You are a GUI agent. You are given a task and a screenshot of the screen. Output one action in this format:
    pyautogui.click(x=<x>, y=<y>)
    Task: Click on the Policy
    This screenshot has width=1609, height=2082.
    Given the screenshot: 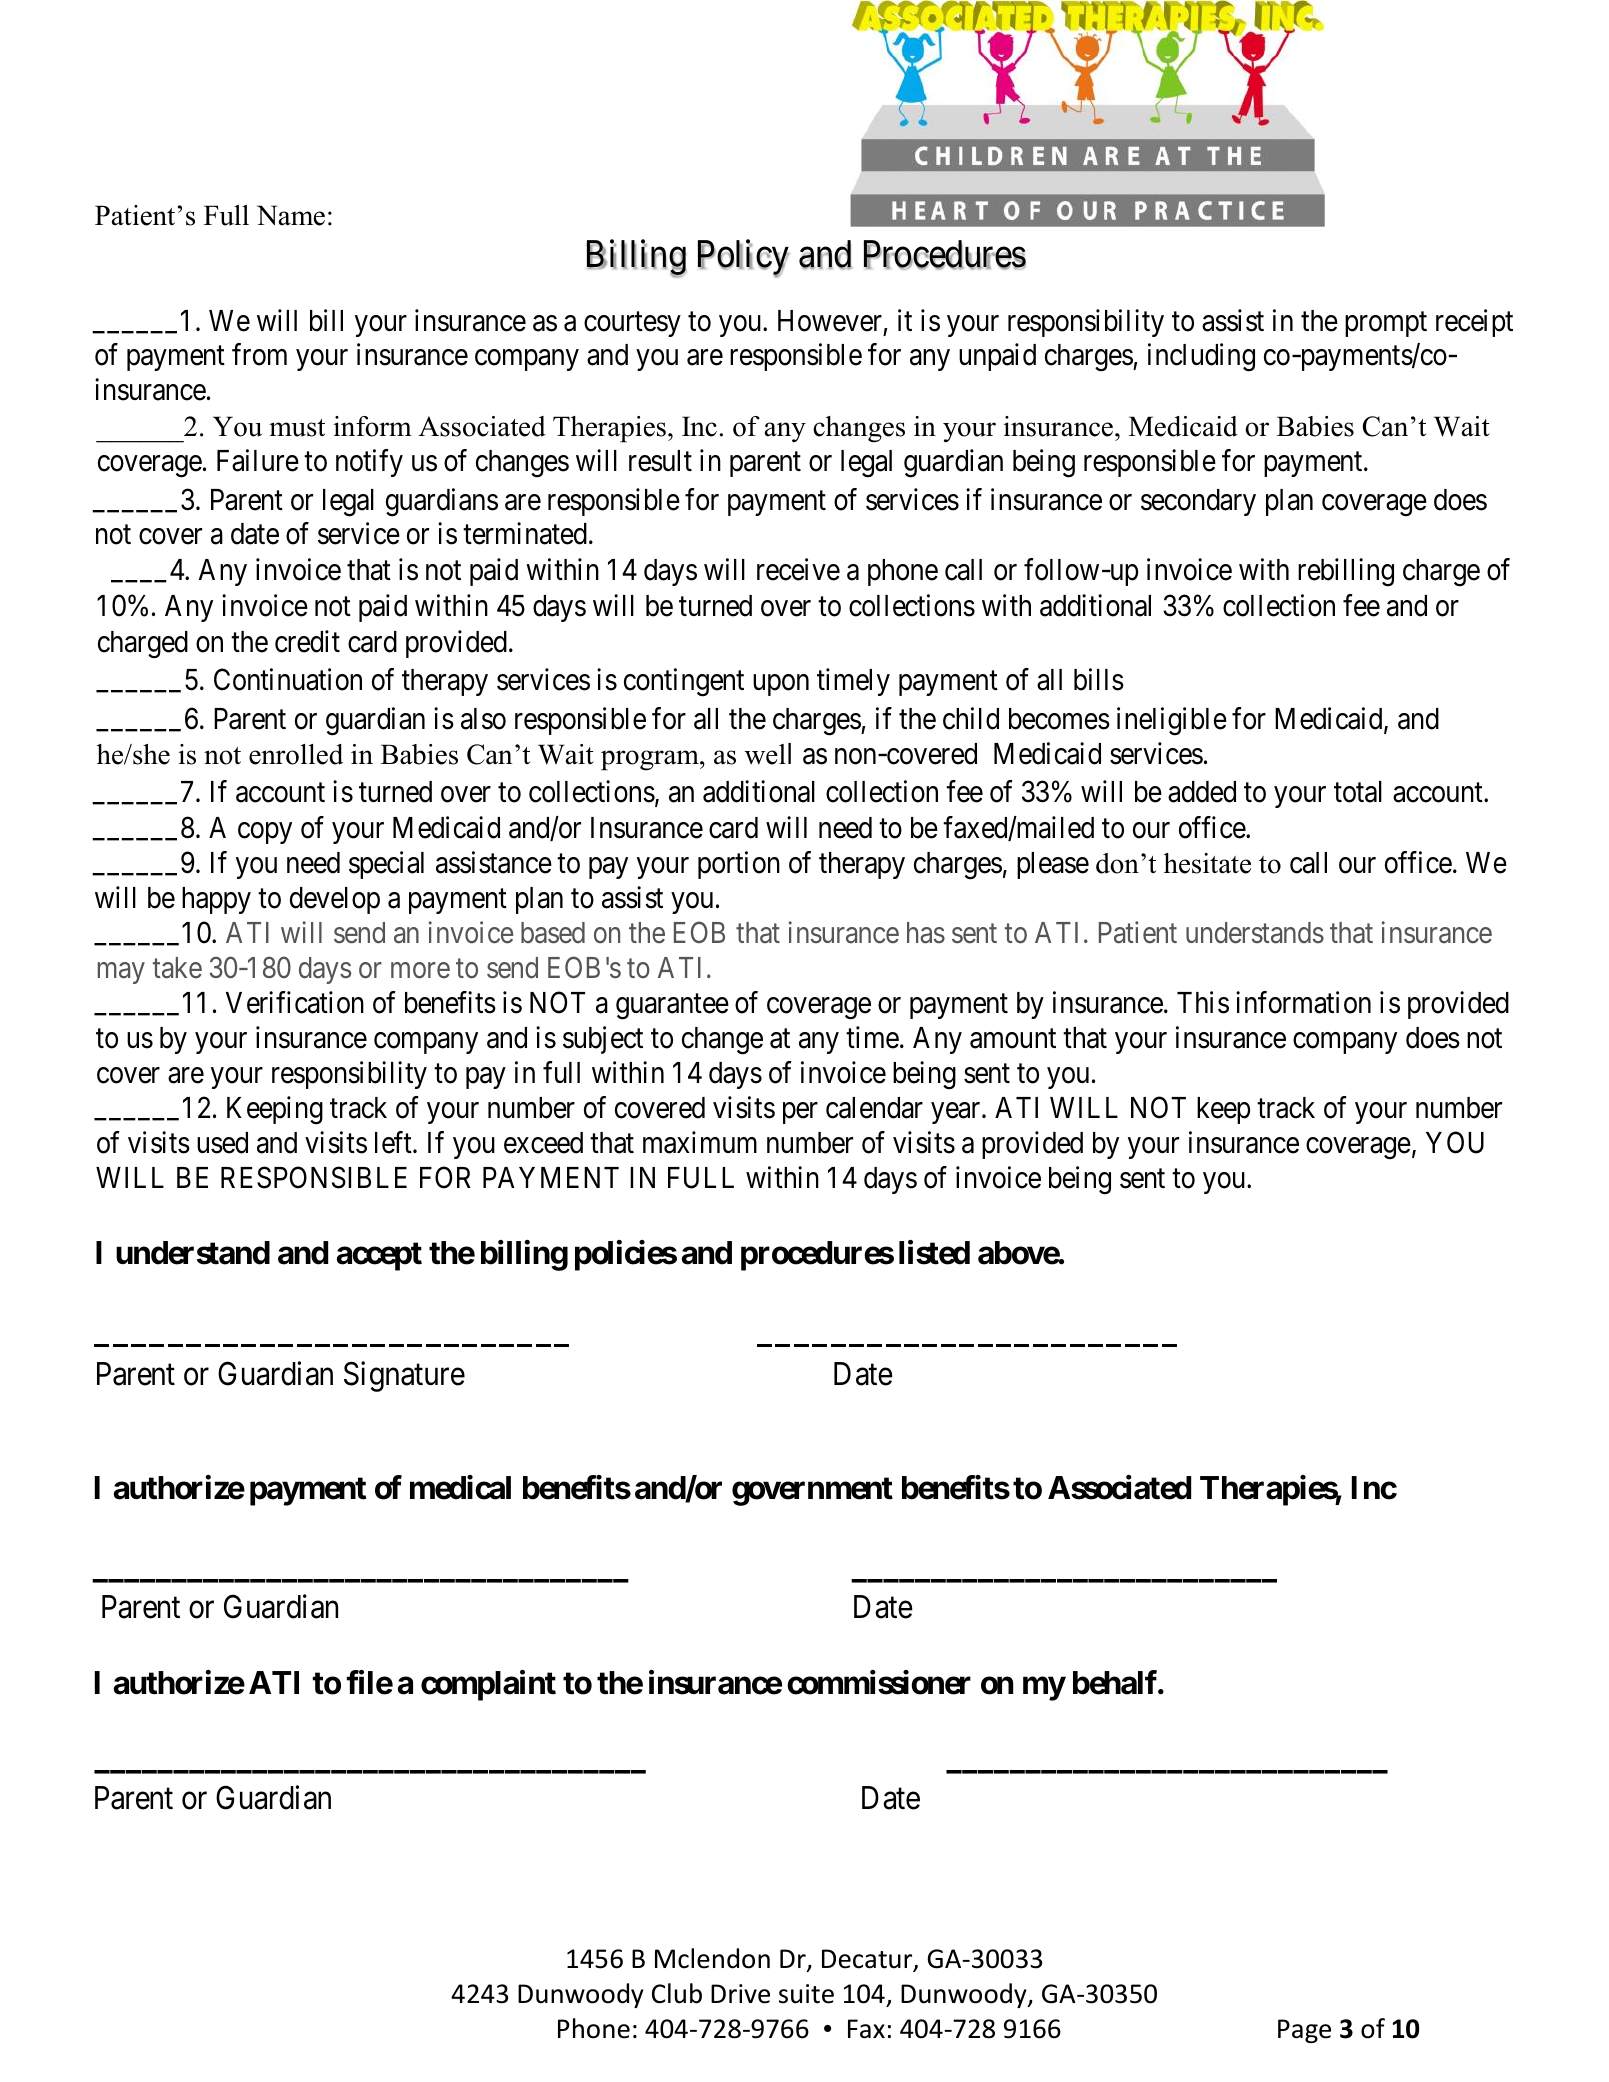 What is the action you would take?
    pyautogui.click(x=743, y=259)
